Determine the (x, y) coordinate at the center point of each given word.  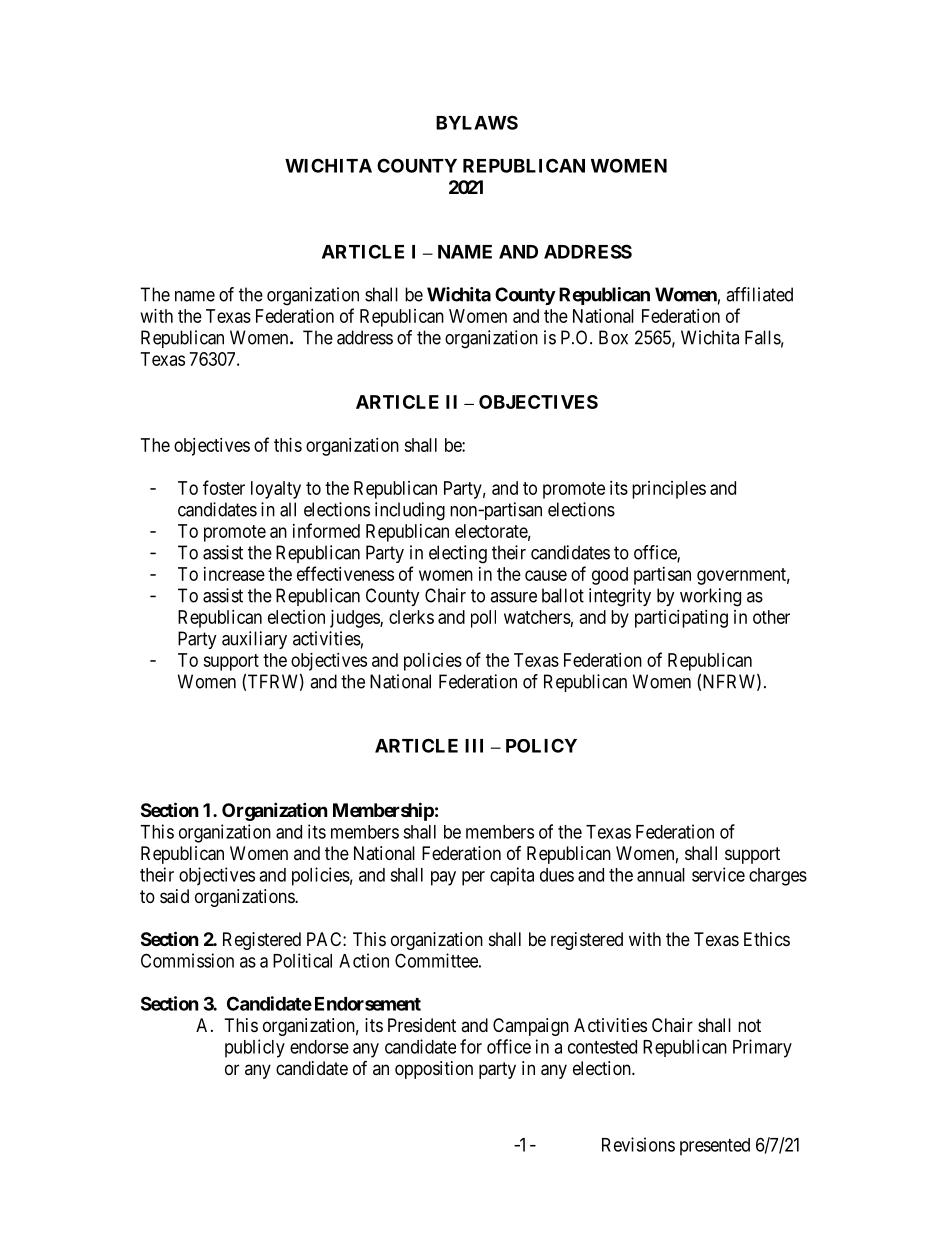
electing (458, 554)
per (473, 878)
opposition (434, 1070)
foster (224, 487)
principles (669, 490)
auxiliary (254, 640)
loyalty (276, 490)
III (474, 746)
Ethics (767, 939)
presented (715, 1147)
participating (681, 619)
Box (613, 337)
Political (302, 960)
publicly (255, 1048)
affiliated (759, 294)
